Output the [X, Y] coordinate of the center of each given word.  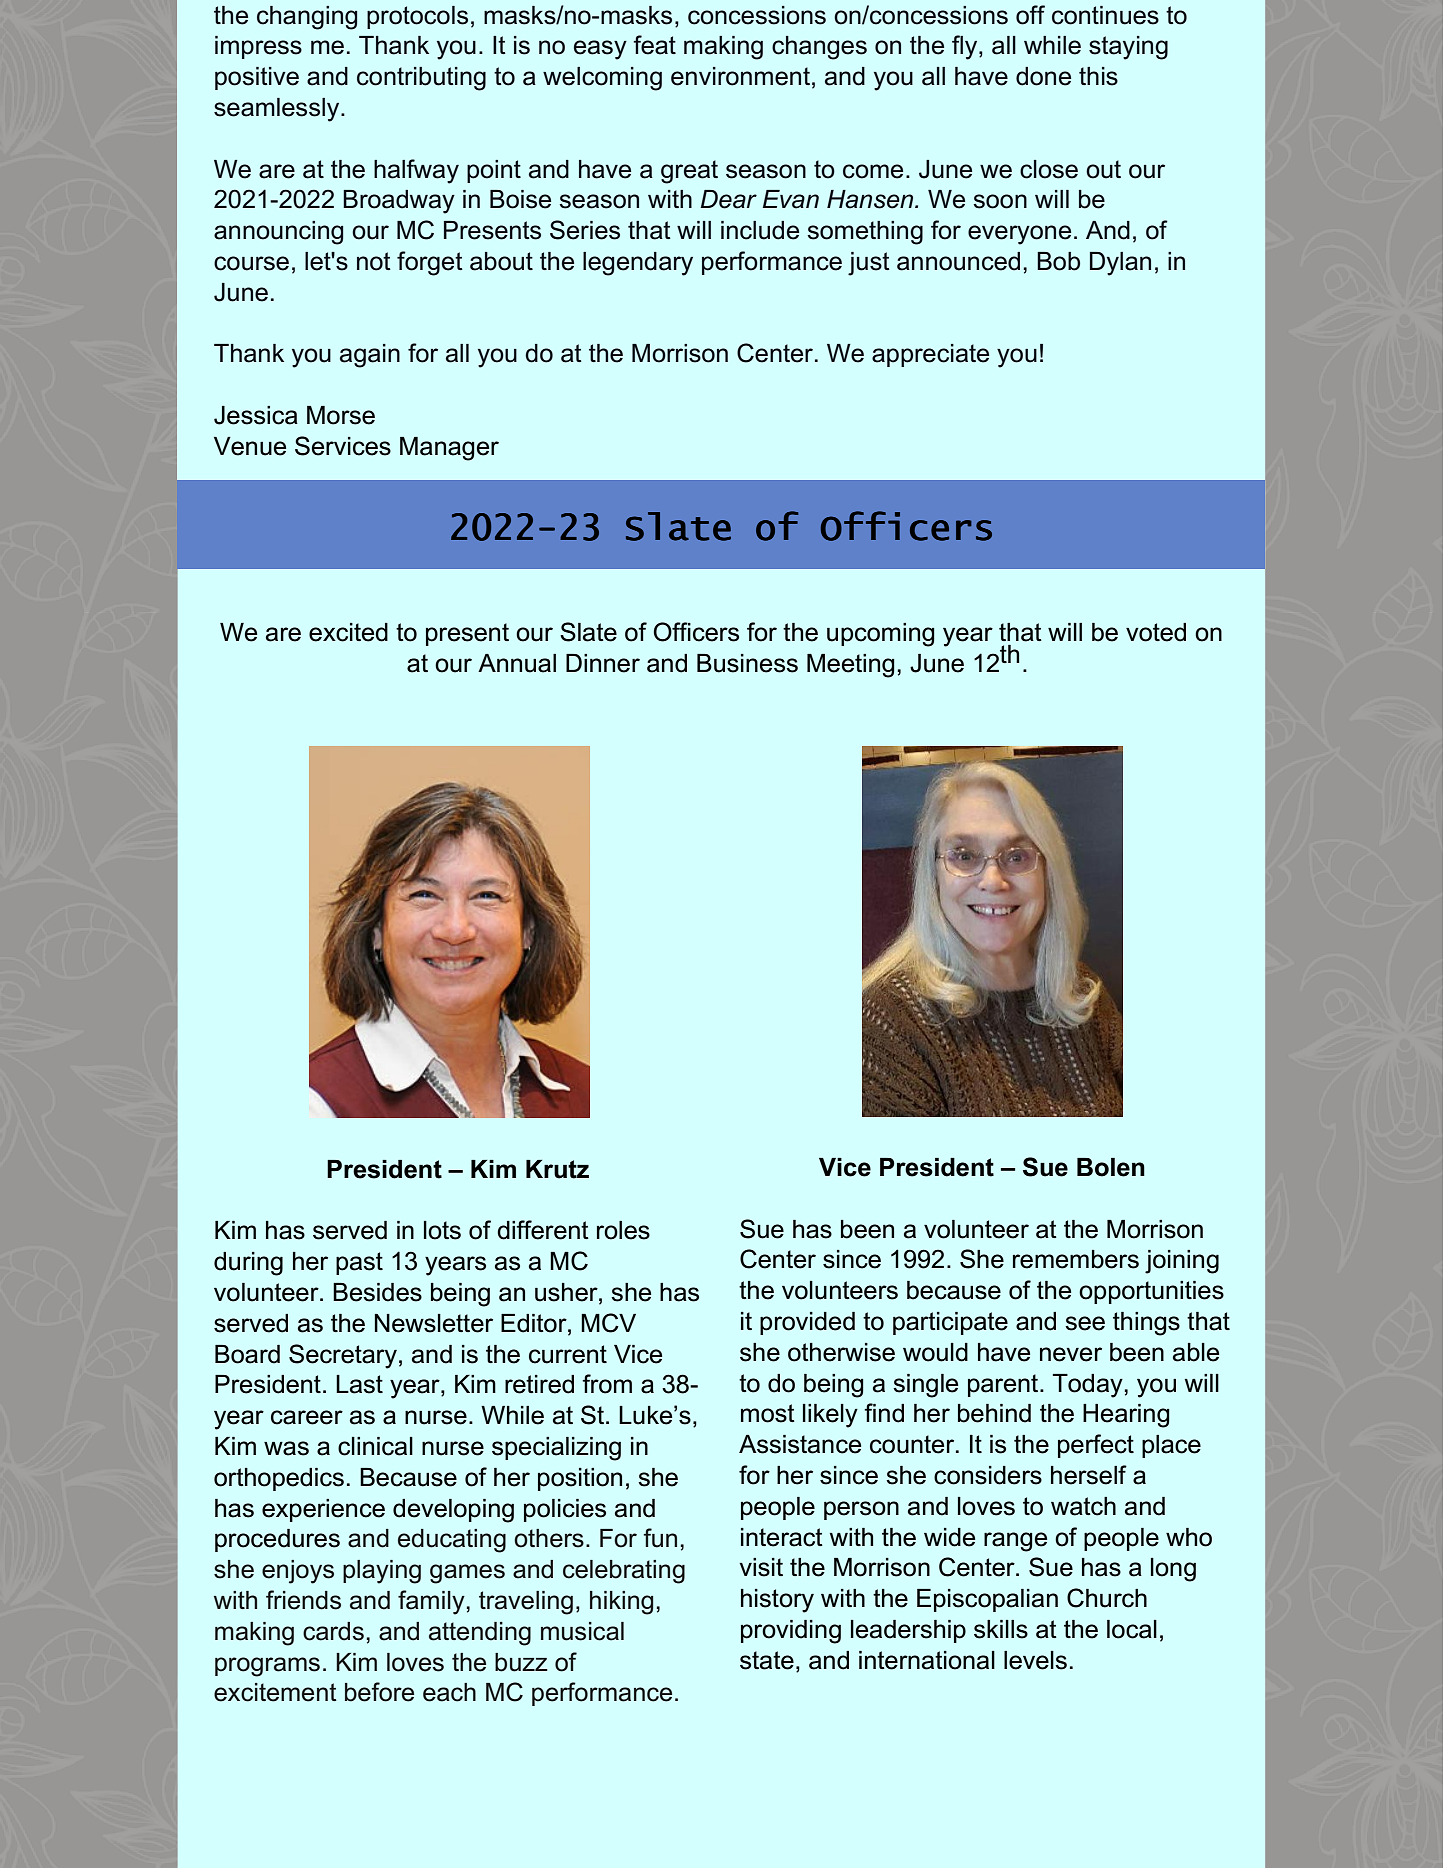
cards [333, 1631]
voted [1156, 632]
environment [740, 76]
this [1098, 76]
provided [807, 1323]
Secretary [343, 1356]
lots [442, 1230]
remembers [1076, 1259]
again [370, 356]
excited [348, 632]
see [1085, 1323]
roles [623, 1230]
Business [747, 663]
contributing [421, 79]
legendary [638, 264]
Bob [1058, 261]
